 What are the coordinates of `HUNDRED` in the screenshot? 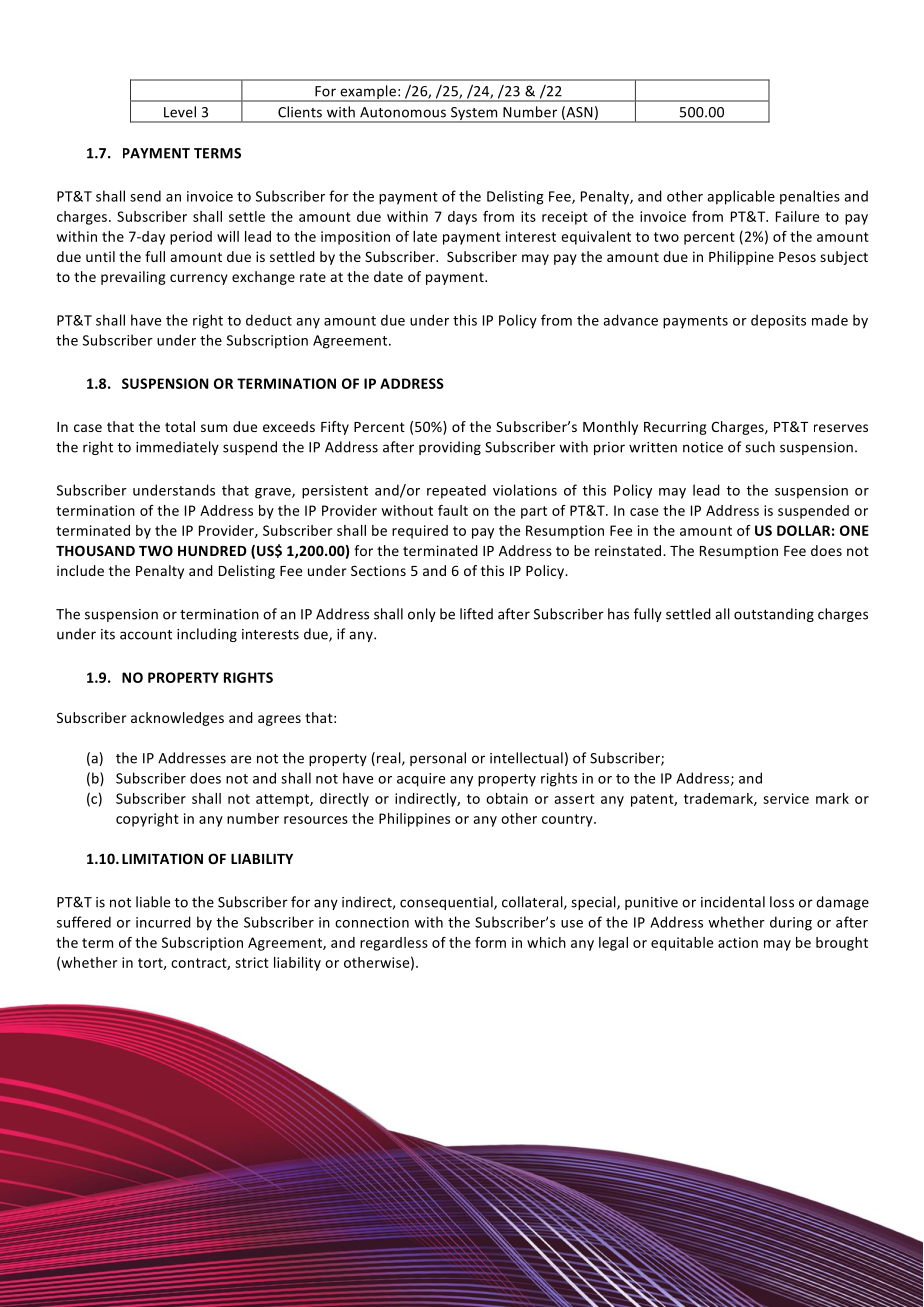 It's located at (212, 551).
